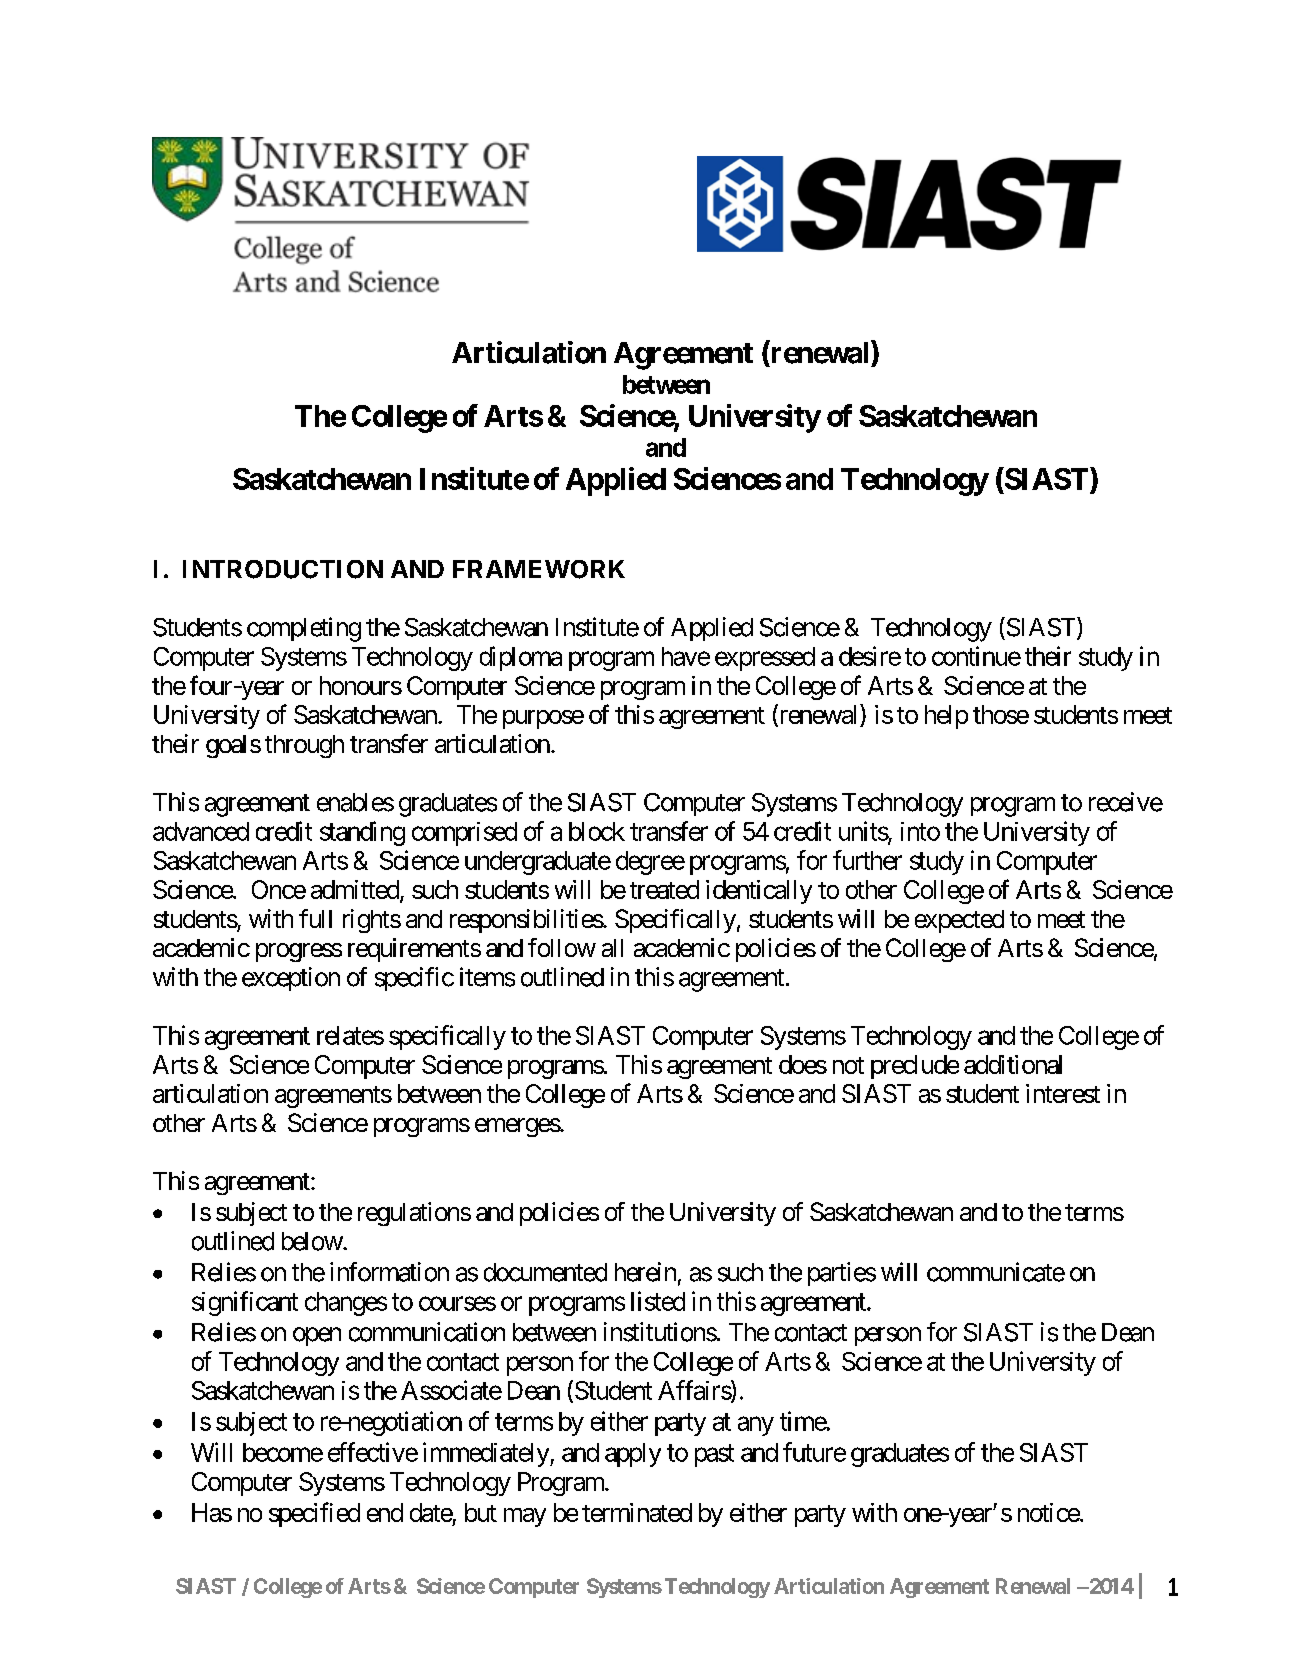 The height and width of the document is (1673, 1293). What do you see at coordinates (291, 979) in the document?
I see `exception` at bounding box center [291, 979].
